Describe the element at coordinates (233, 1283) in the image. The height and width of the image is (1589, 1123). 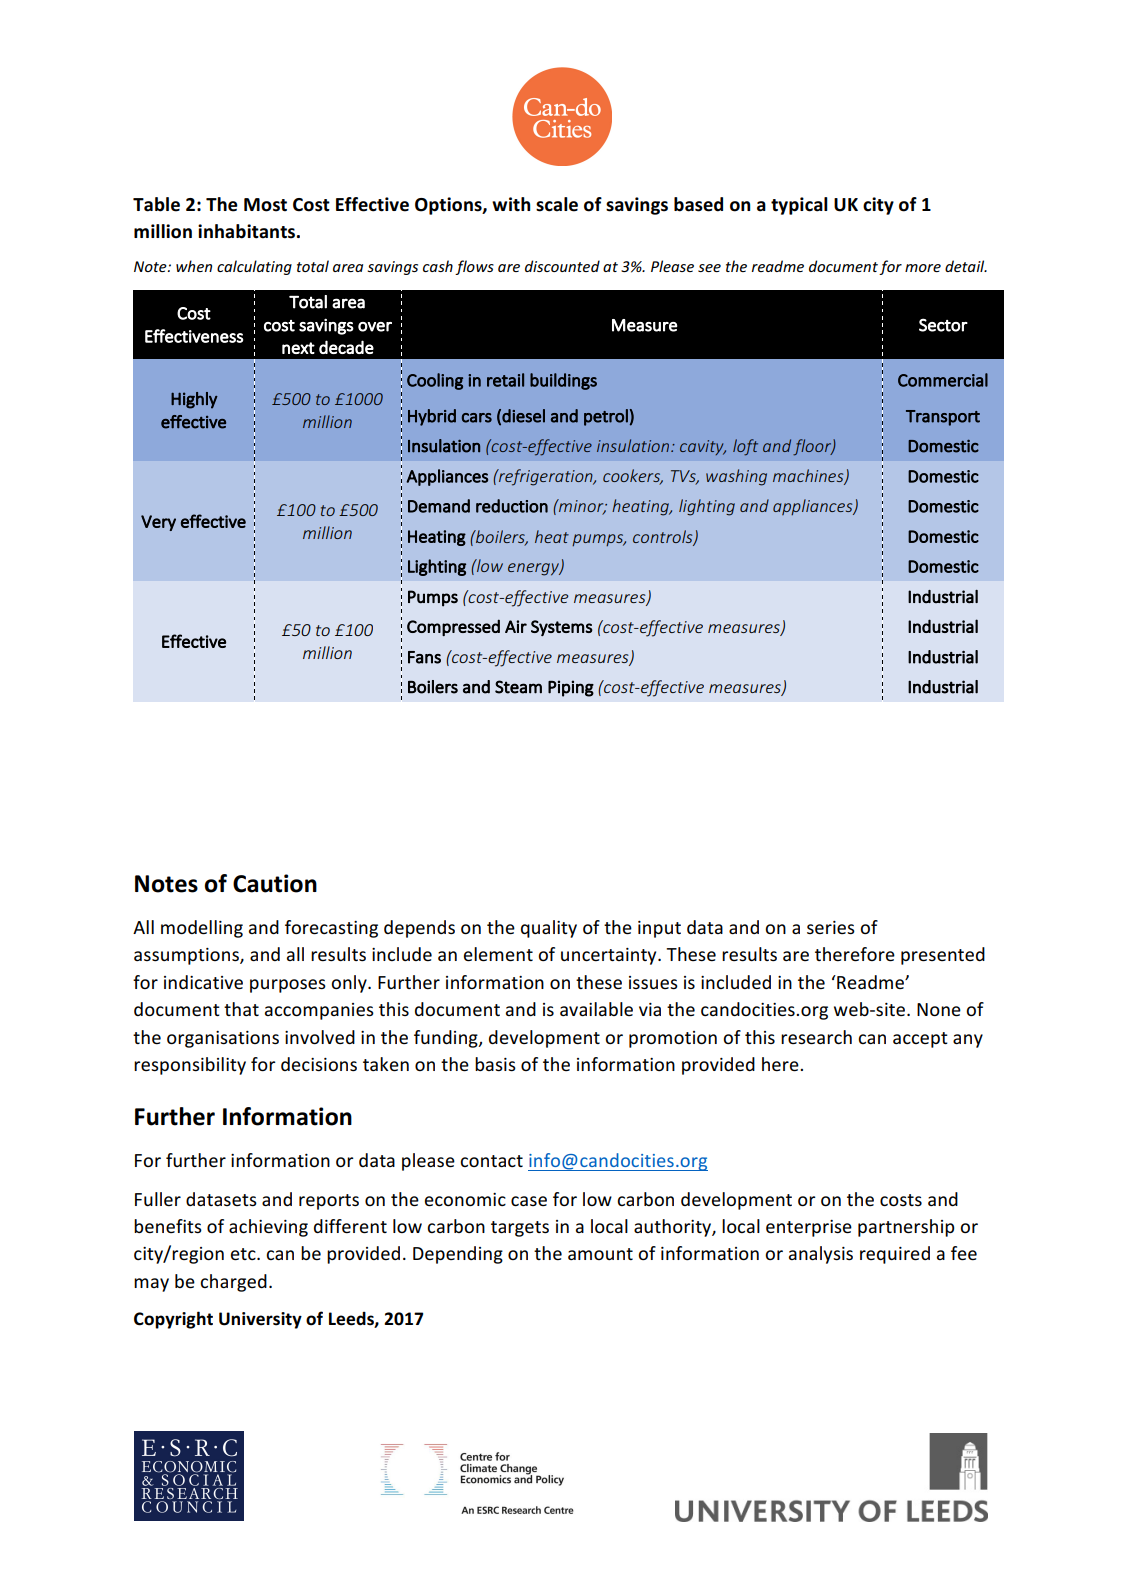
I see `charged` at that location.
